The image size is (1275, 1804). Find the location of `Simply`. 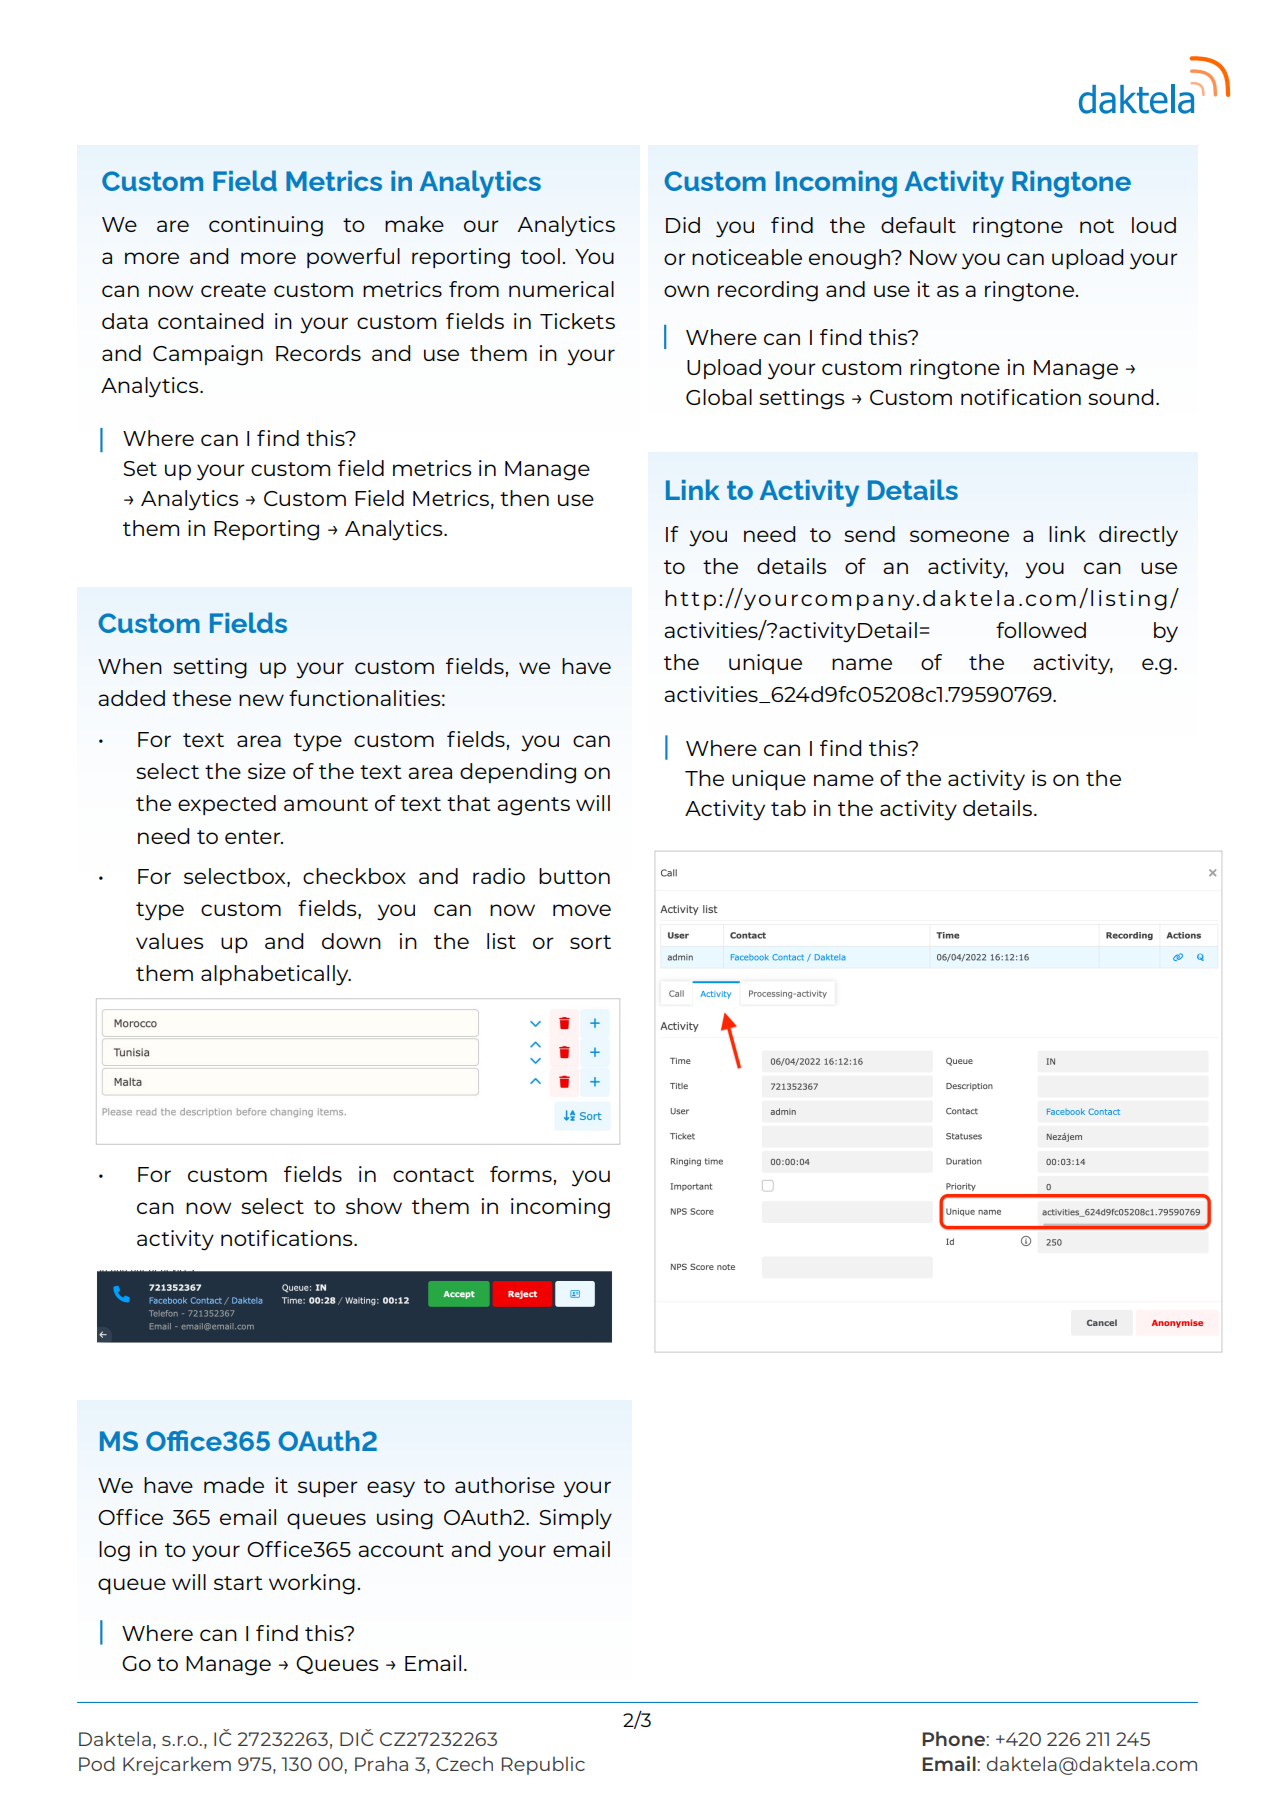

Simply is located at coordinates (576, 1519).
